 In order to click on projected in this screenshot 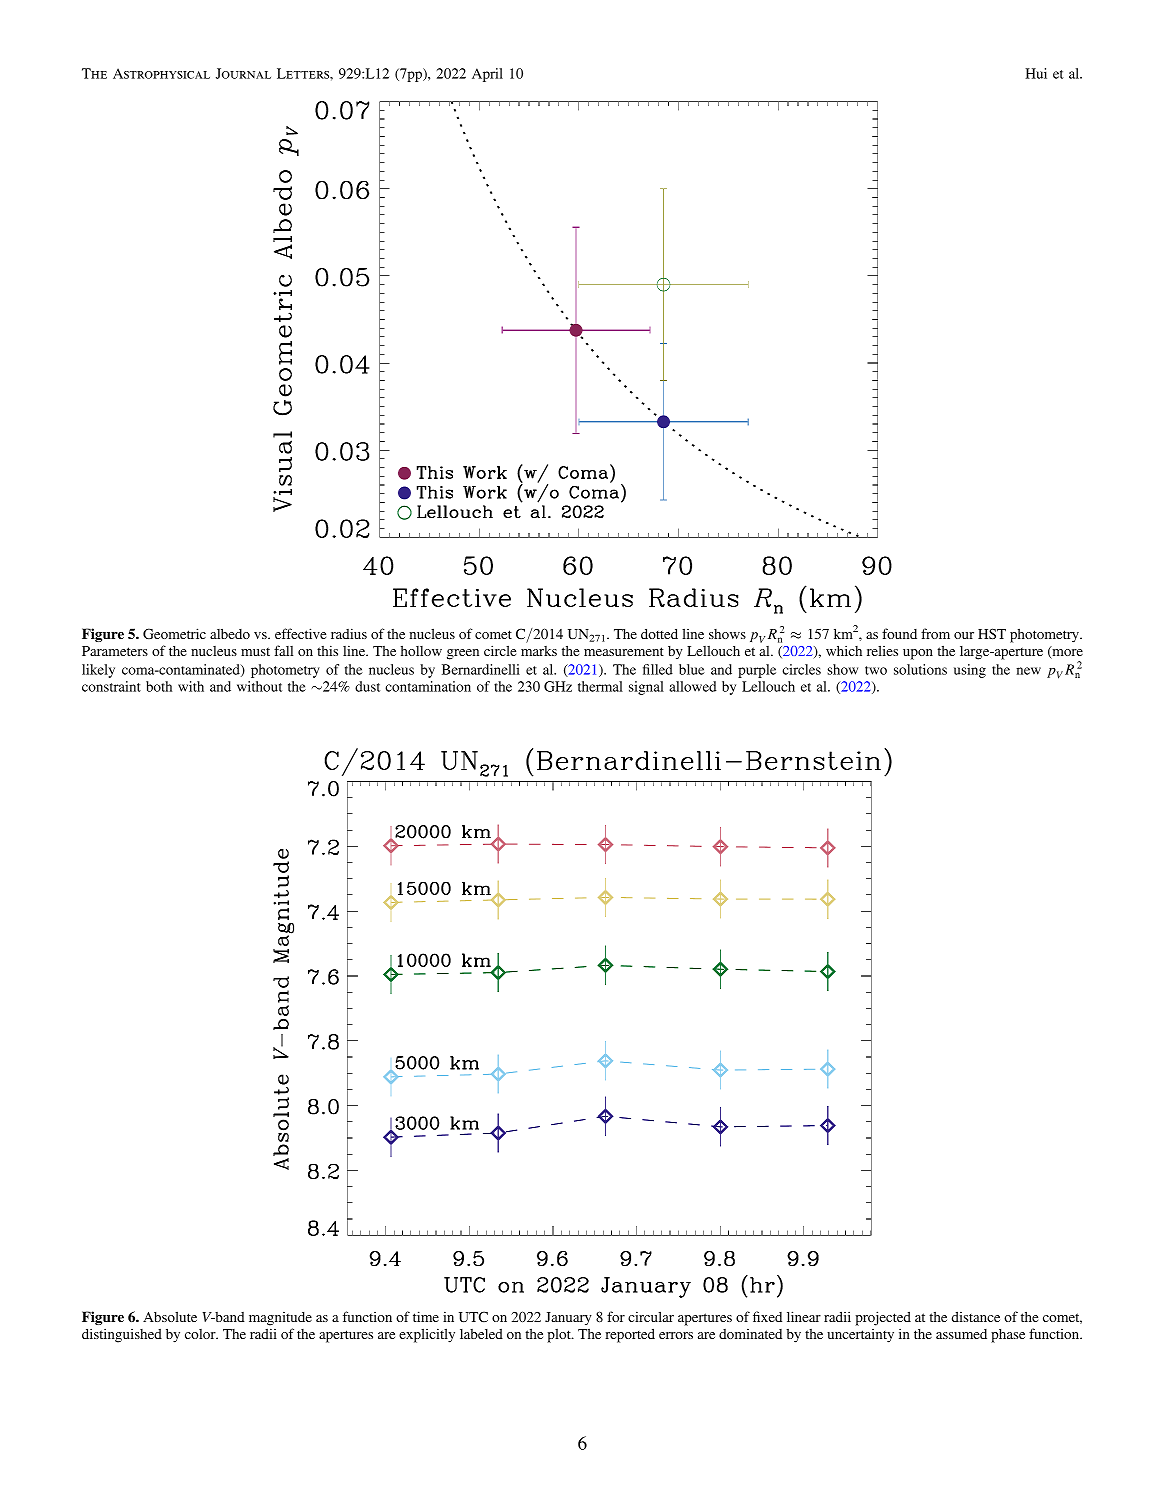, I will do `click(883, 1318)`.
